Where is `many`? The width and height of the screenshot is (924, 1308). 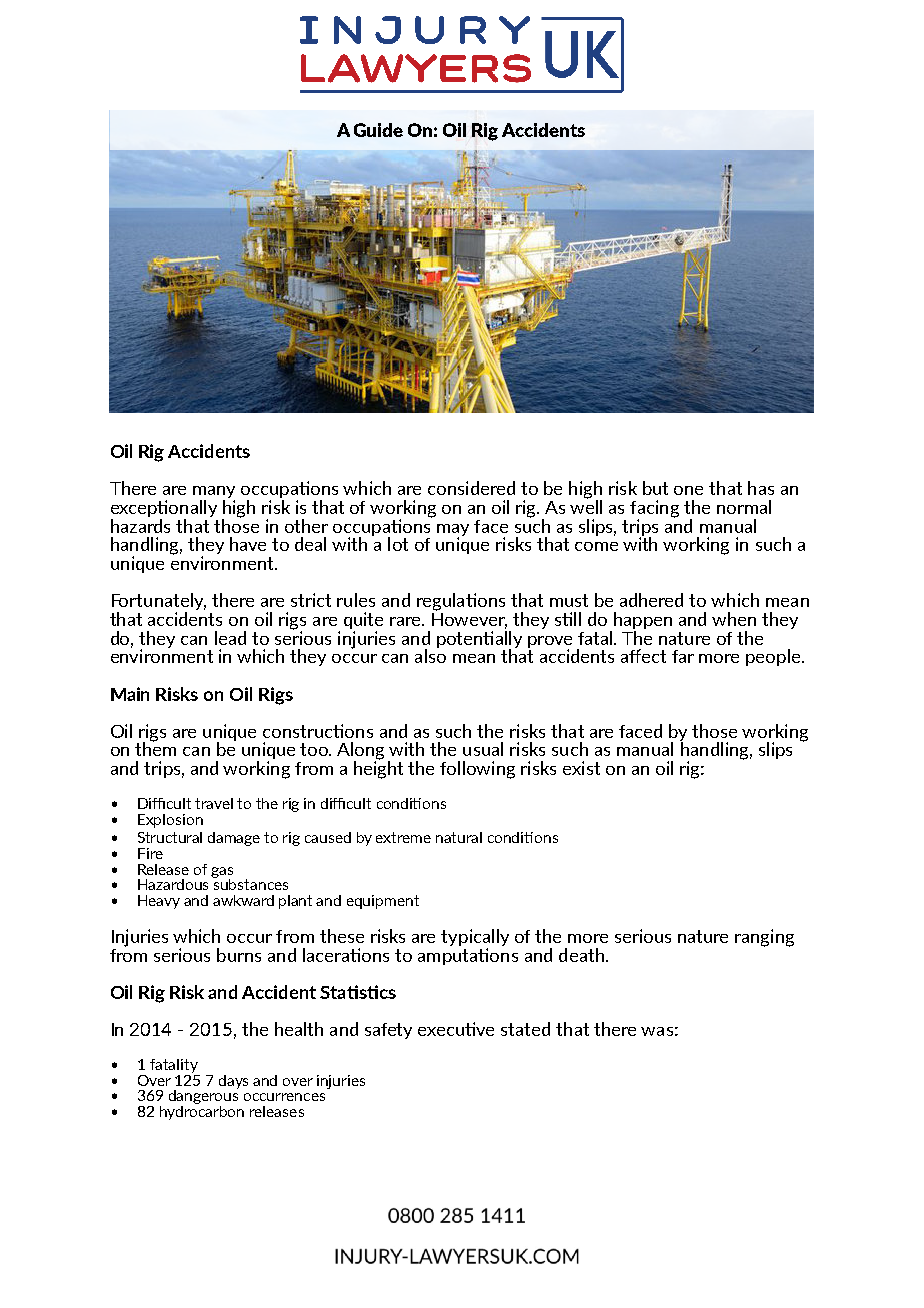 many is located at coordinates (214, 493).
